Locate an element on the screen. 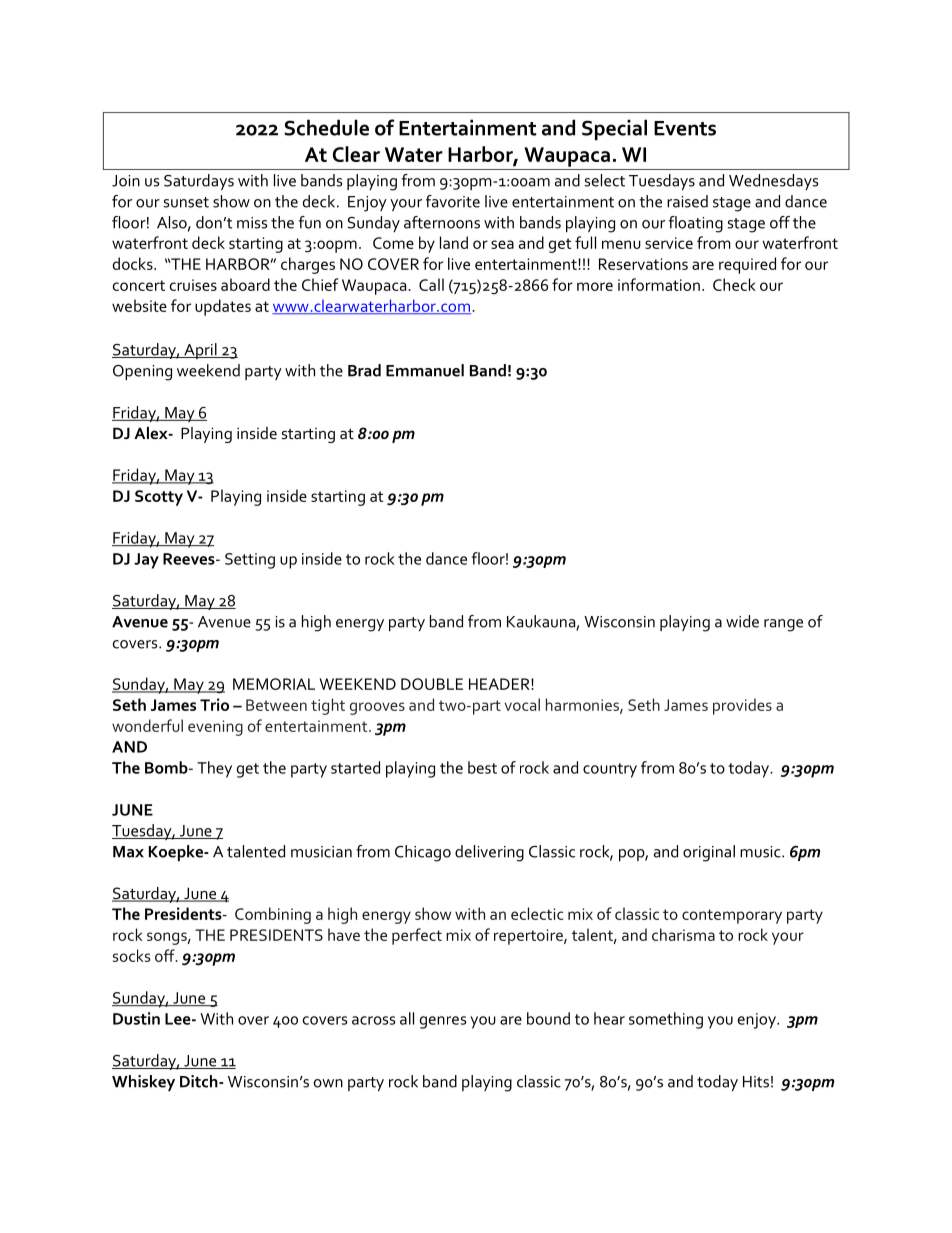 This screenshot has height=1233, width=952. provides is located at coordinates (742, 706).
